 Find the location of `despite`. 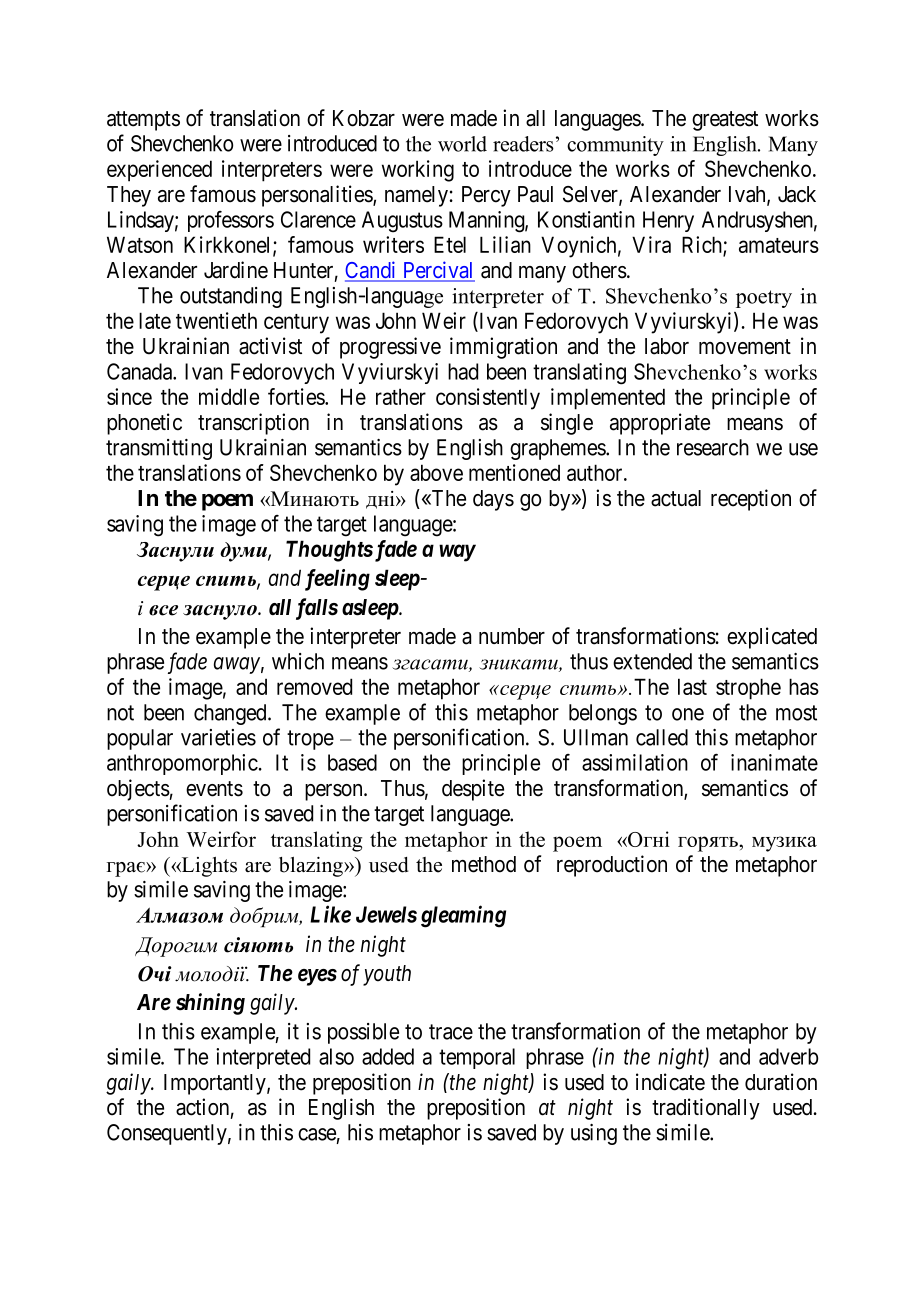

despite is located at coordinates (473, 790).
